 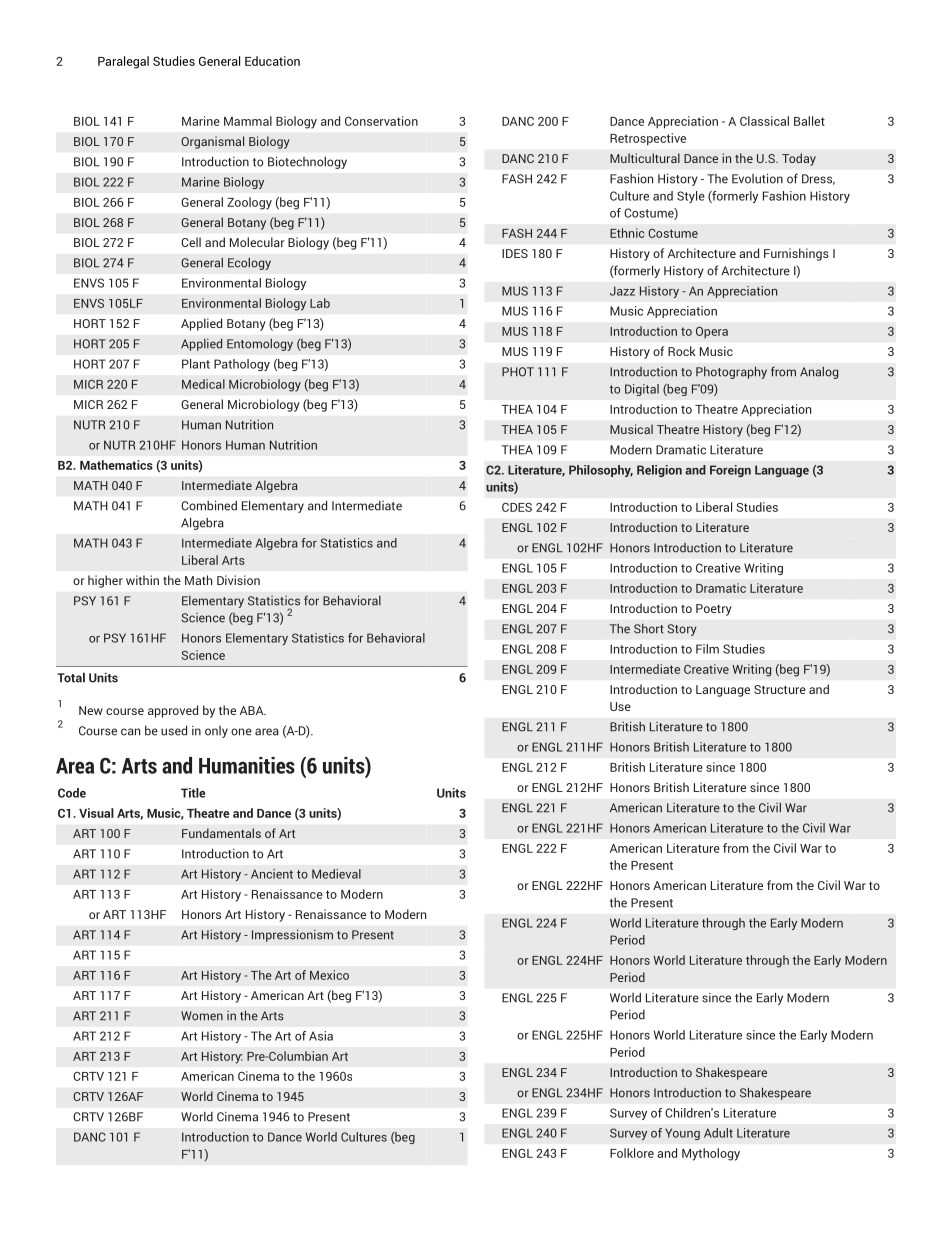 I want to click on Paralegal, so click(x=123, y=62).
